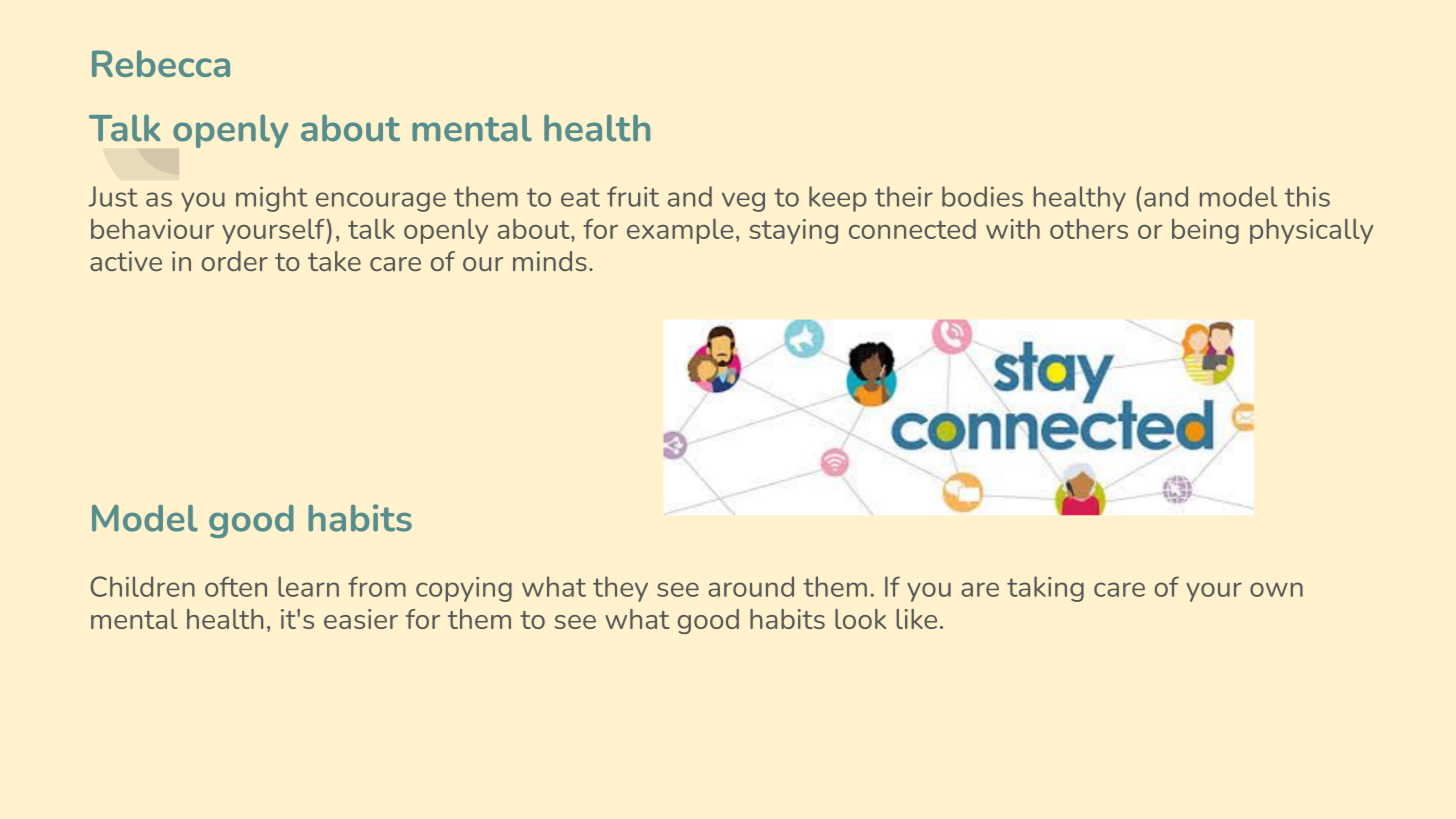 Image resolution: width=1456 pixels, height=819 pixels. I want to click on own, so click(1276, 589).
